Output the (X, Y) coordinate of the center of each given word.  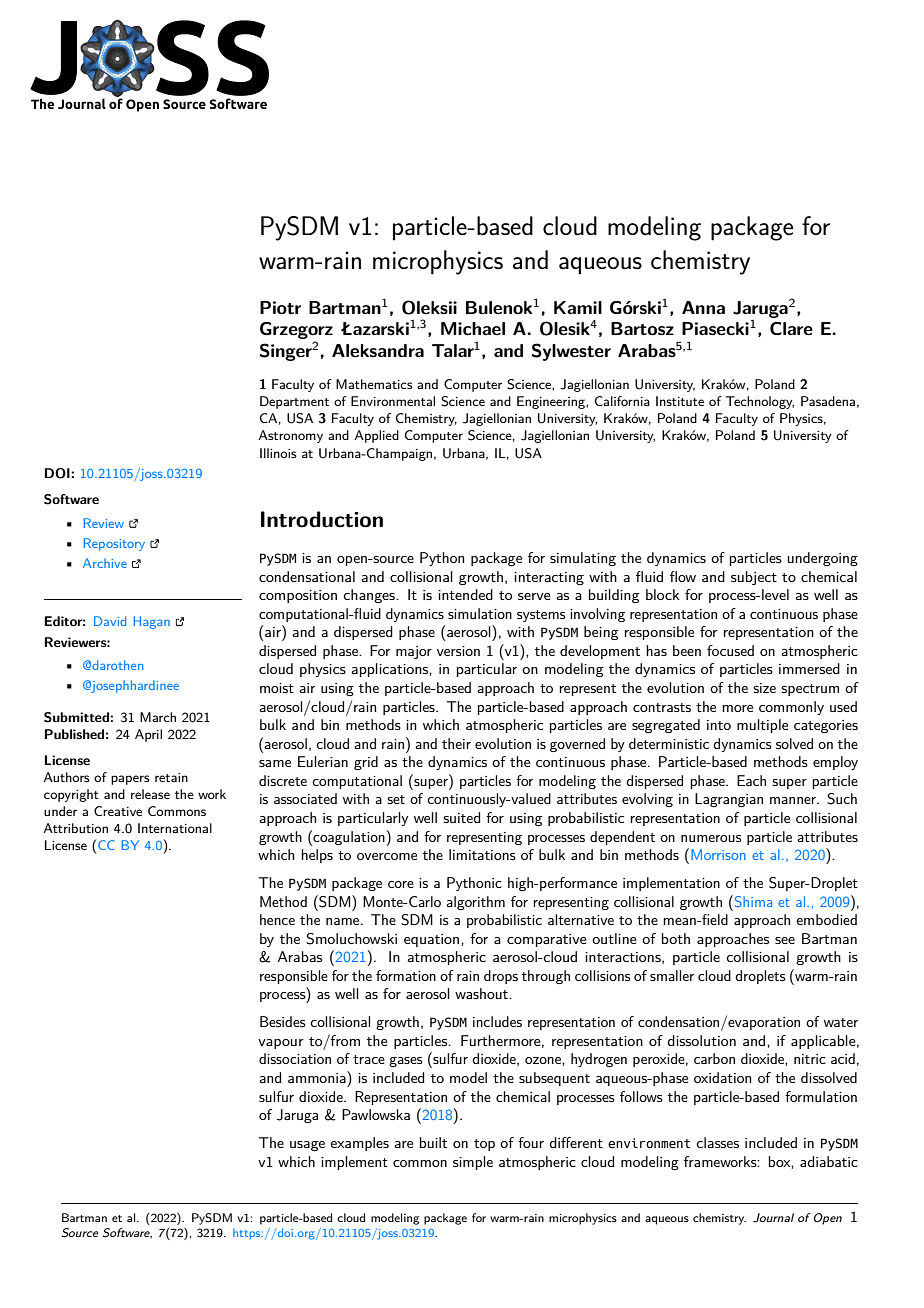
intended (465, 594)
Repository (114, 544)
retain (171, 777)
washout (482, 993)
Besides (282, 1021)
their (456, 743)
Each (751, 780)
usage (307, 1146)
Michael (473, 329)
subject (754, 578)
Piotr (280, 308)
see (785, 940)
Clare (791, 329)
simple (473, 1163)
